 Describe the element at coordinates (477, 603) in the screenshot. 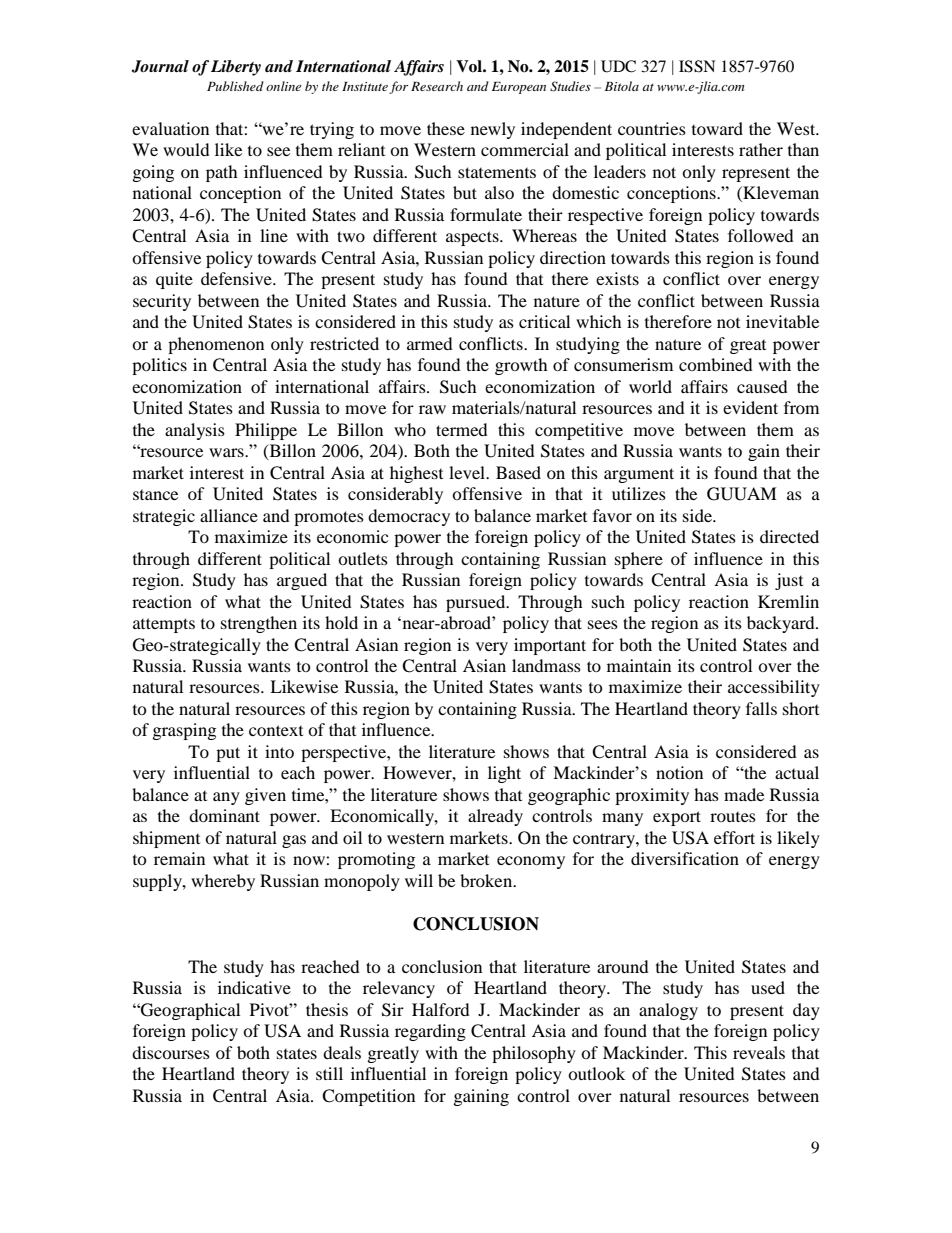

I see `pursued` at that location.
